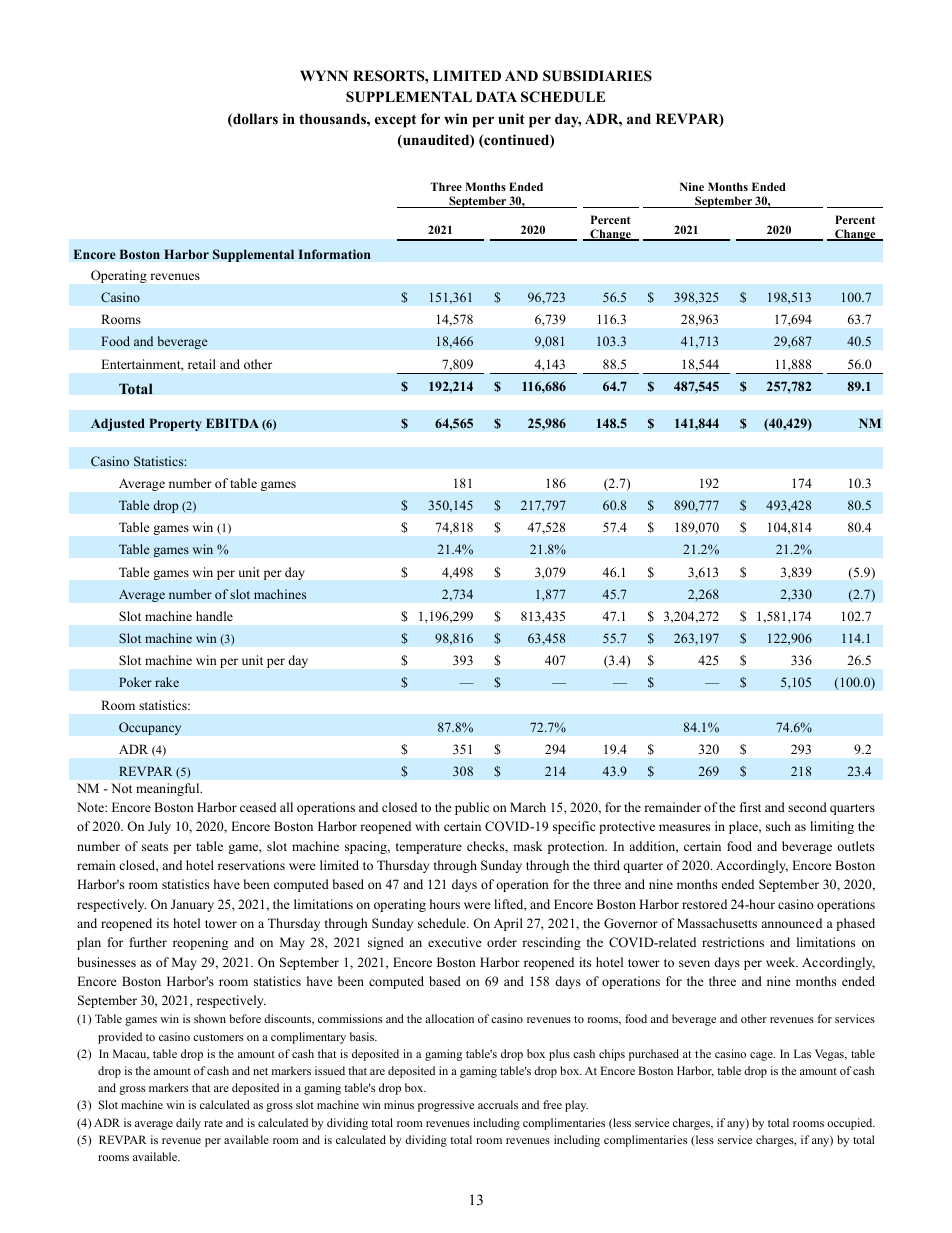 The width and height of the screenshot is (952, 1233). Describe the element at coordinates (750, 807) in the screenshot. I see `first` at that location.
